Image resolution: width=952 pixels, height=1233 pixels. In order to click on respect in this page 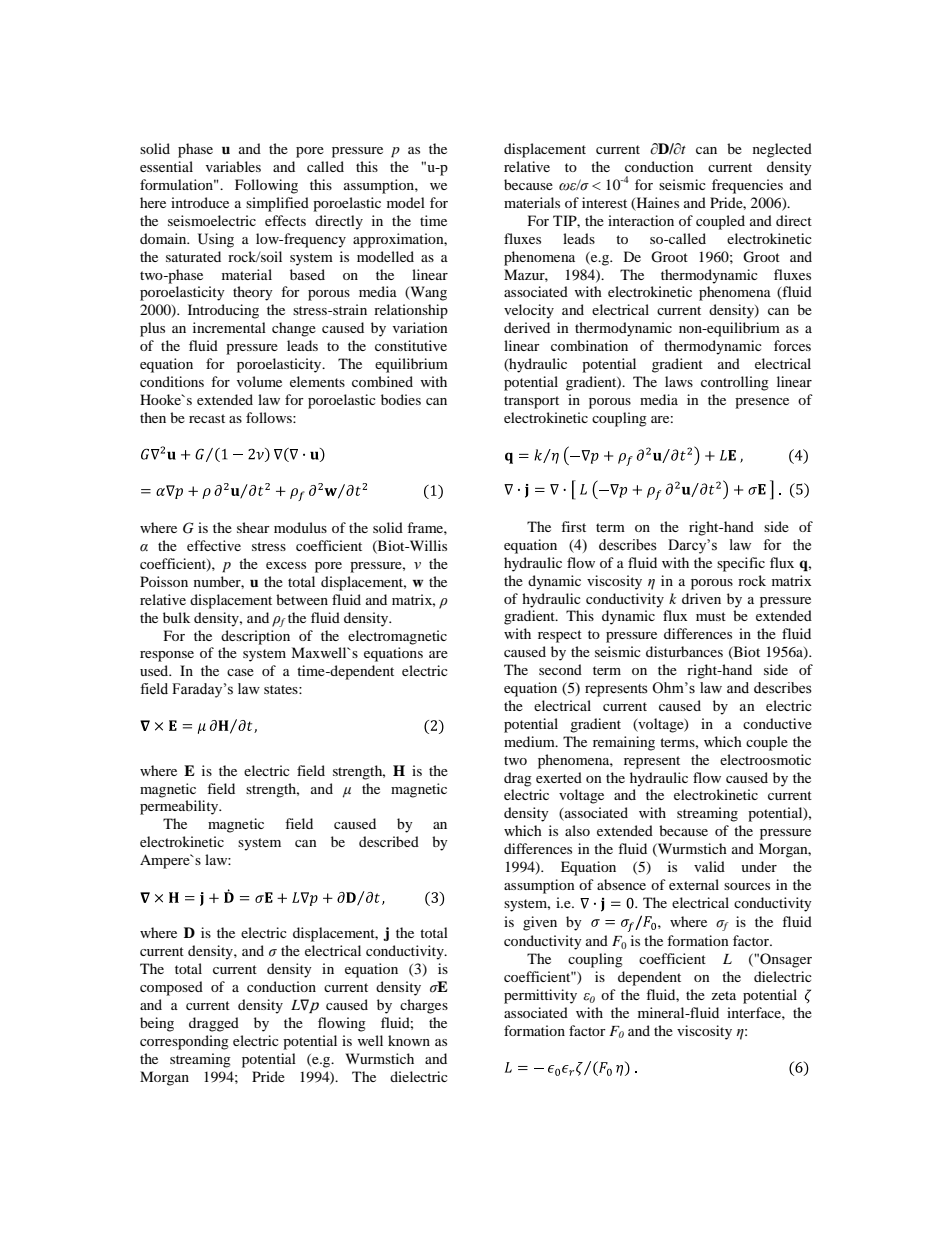, I will do `click(560, 636)`.
